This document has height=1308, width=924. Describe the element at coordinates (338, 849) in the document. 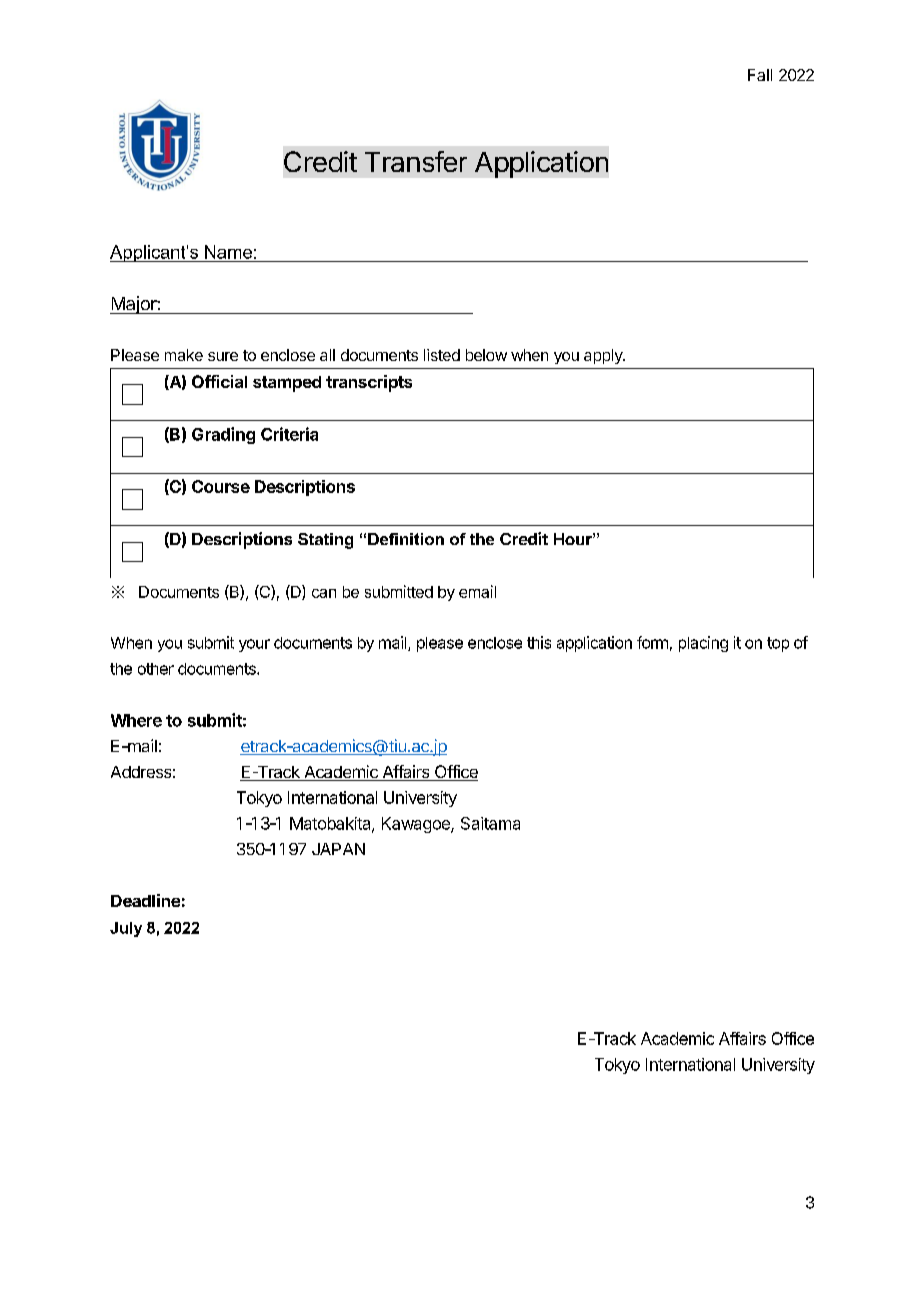

I see `JAPAN` at that location.
